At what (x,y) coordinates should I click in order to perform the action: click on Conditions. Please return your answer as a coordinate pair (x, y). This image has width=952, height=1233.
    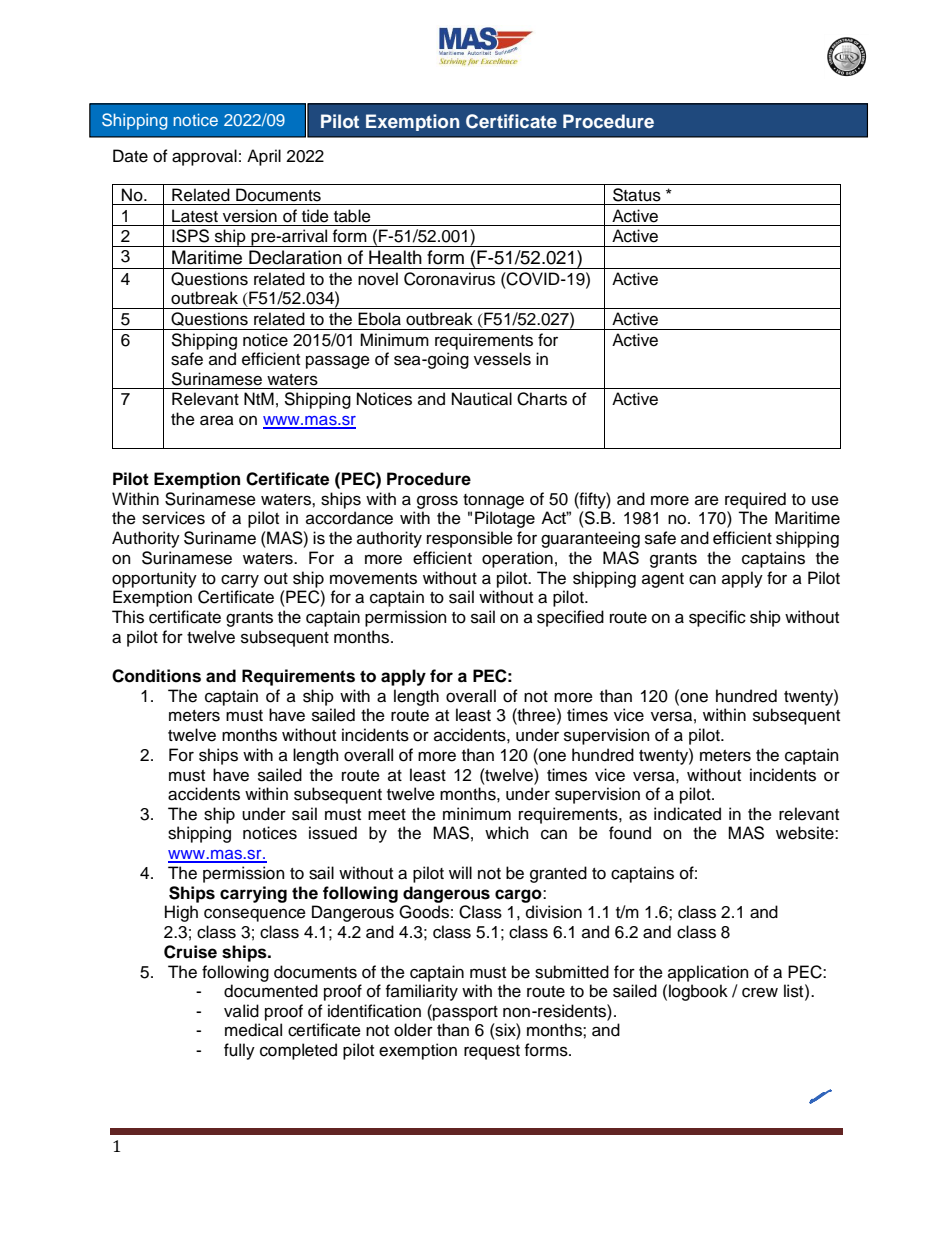
    Looking at the image, I should click on (156, 676).
